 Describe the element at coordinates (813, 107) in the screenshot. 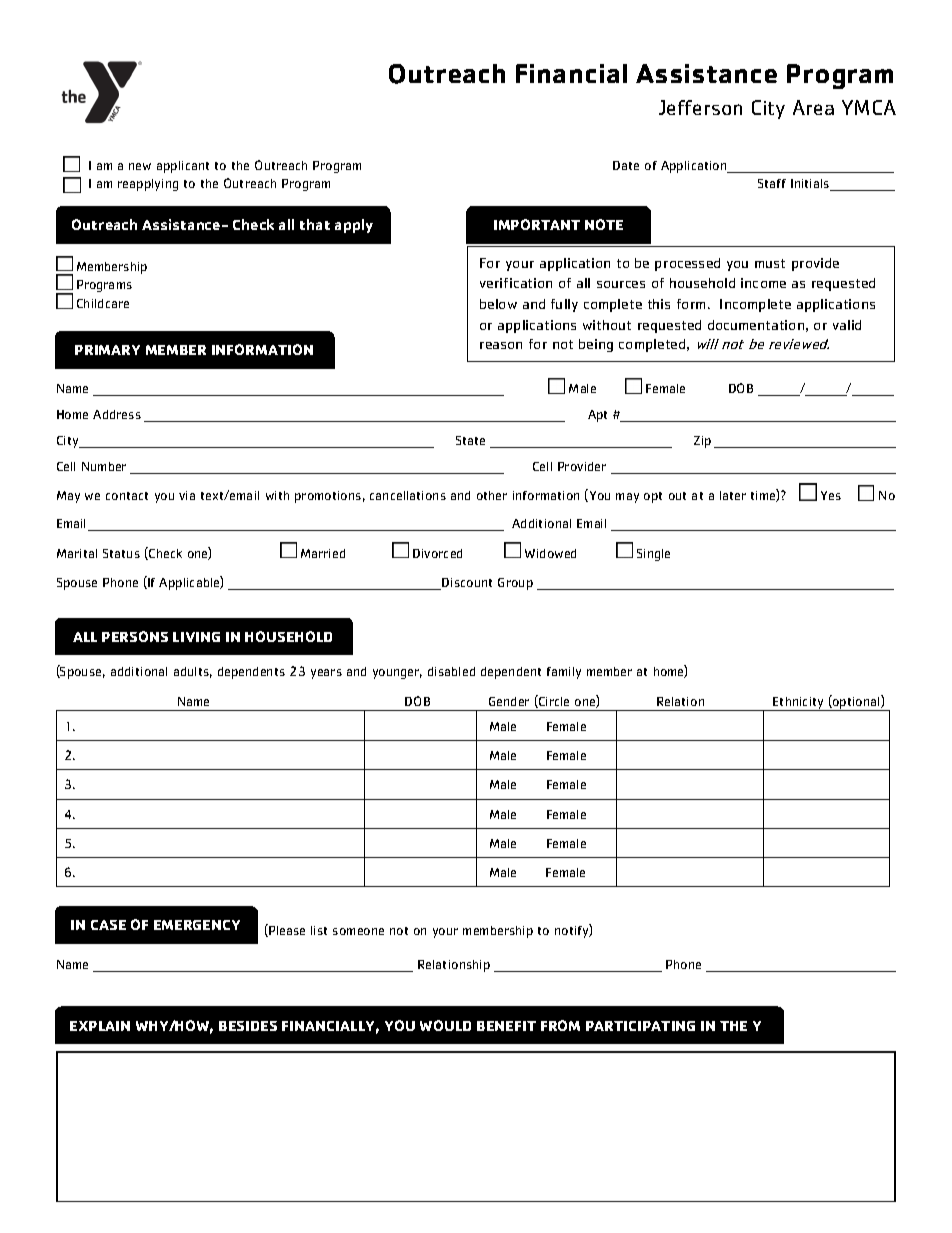

I see `Area` at that location.
